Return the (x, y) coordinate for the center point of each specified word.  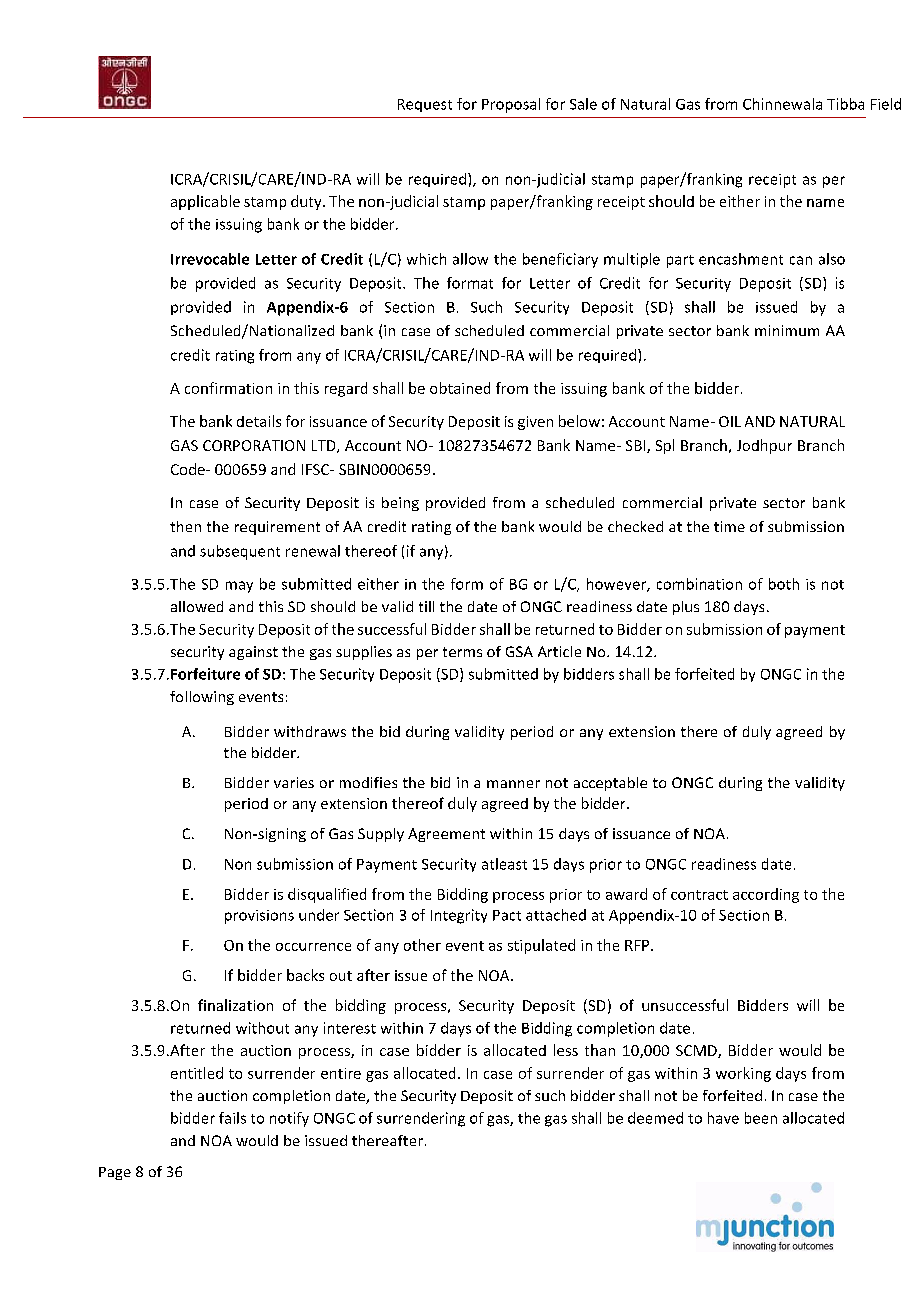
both (784, 584)
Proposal (511, 105)
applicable (205, 202)
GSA (519, 651)
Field (886, 104)
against (253, 653)
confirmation (228, 388)
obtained (460, 388)
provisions (259, 917)
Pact (507, 915)
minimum (787, 330)
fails (232, 1118)
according (766, 895)
